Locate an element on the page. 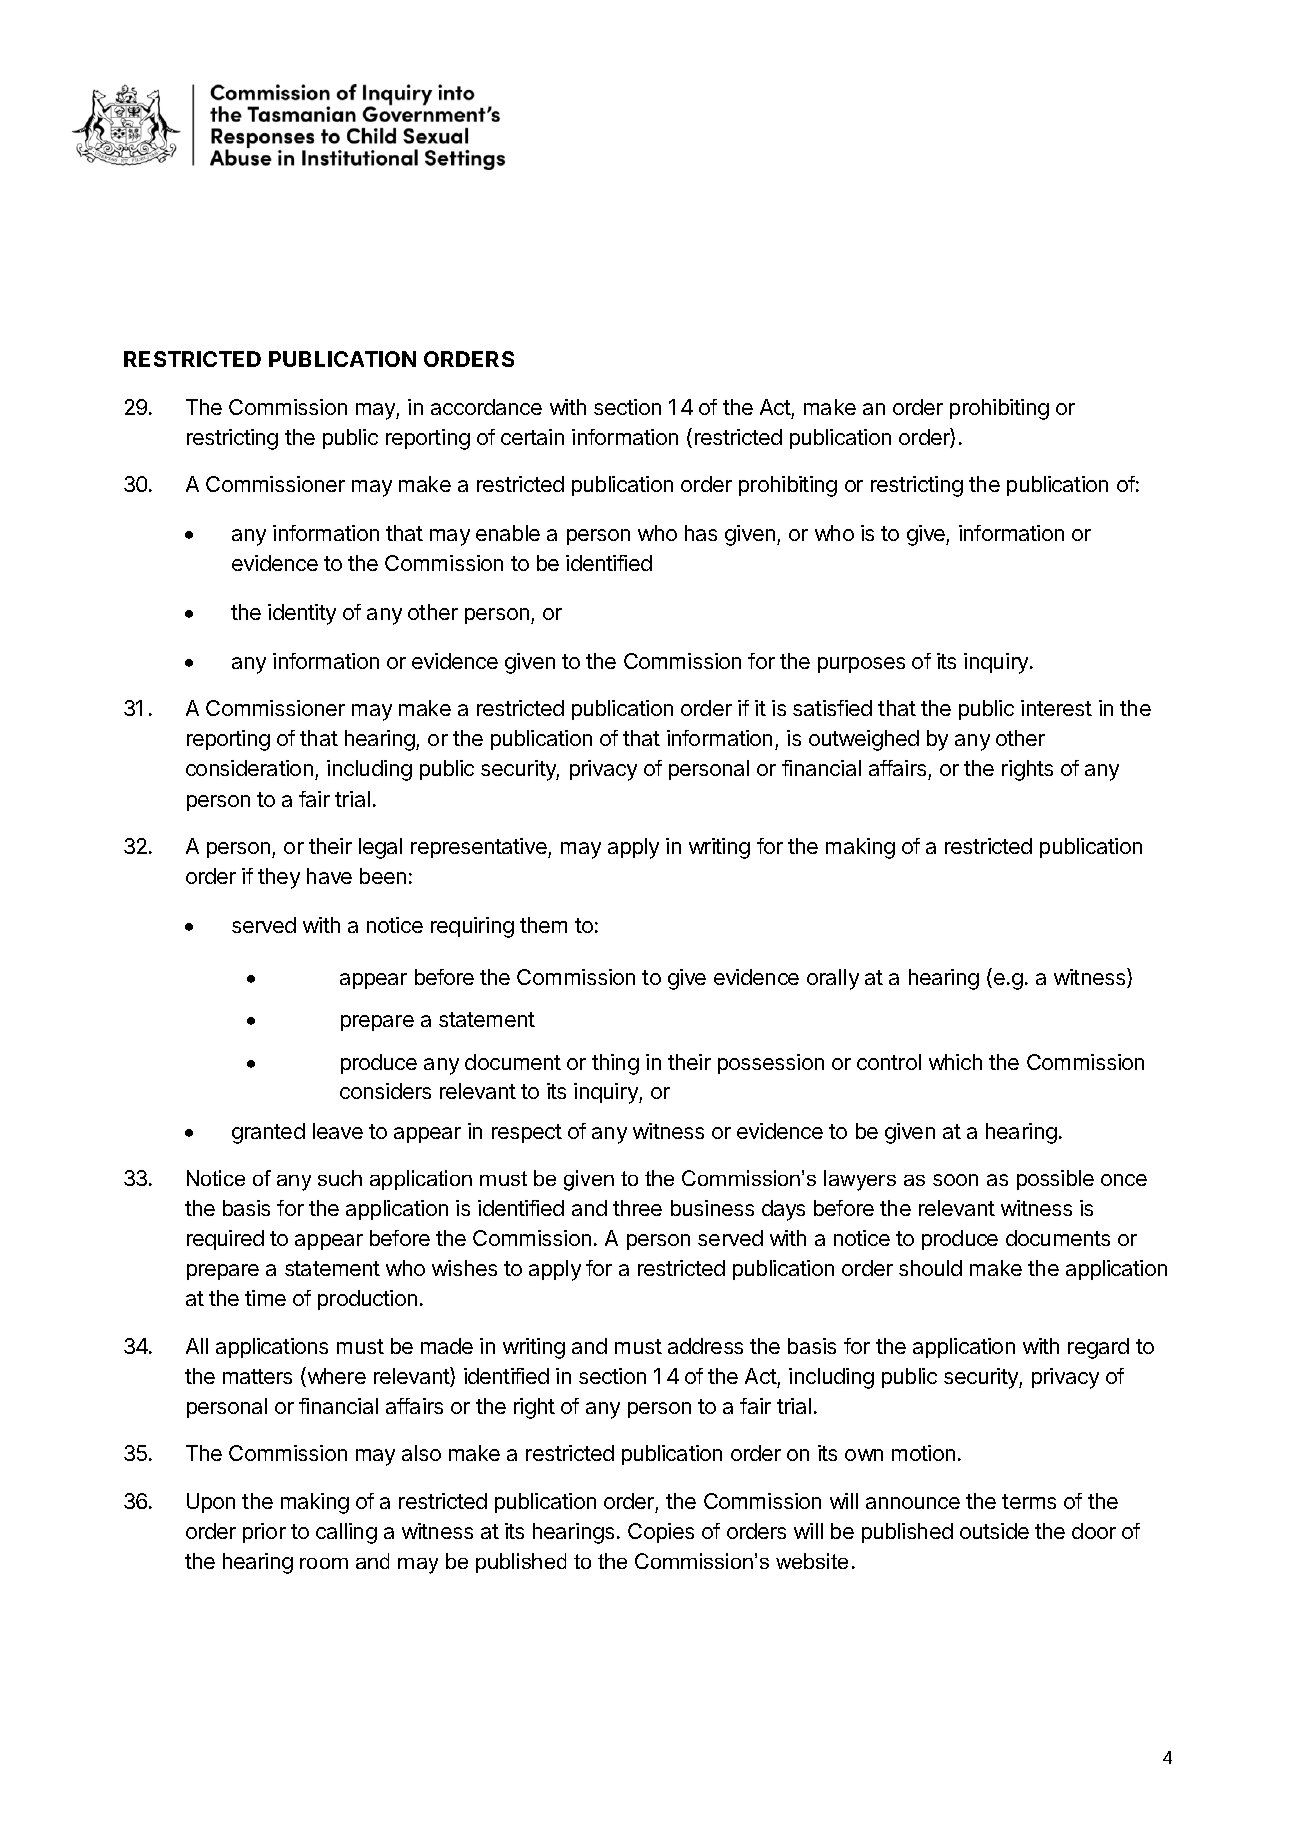  calling is located at coordinates (346, 1533).
